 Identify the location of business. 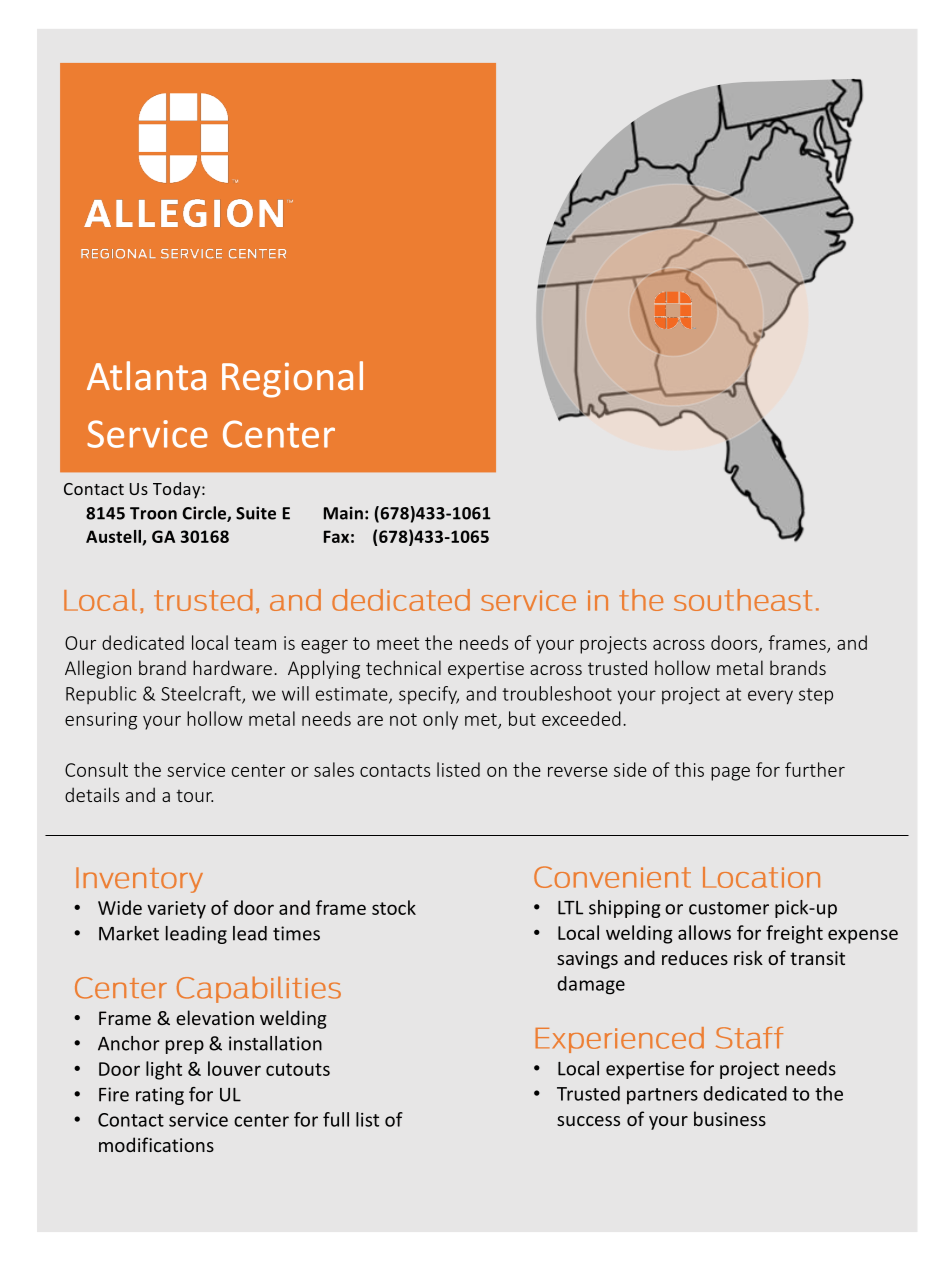
(730, 1118).
